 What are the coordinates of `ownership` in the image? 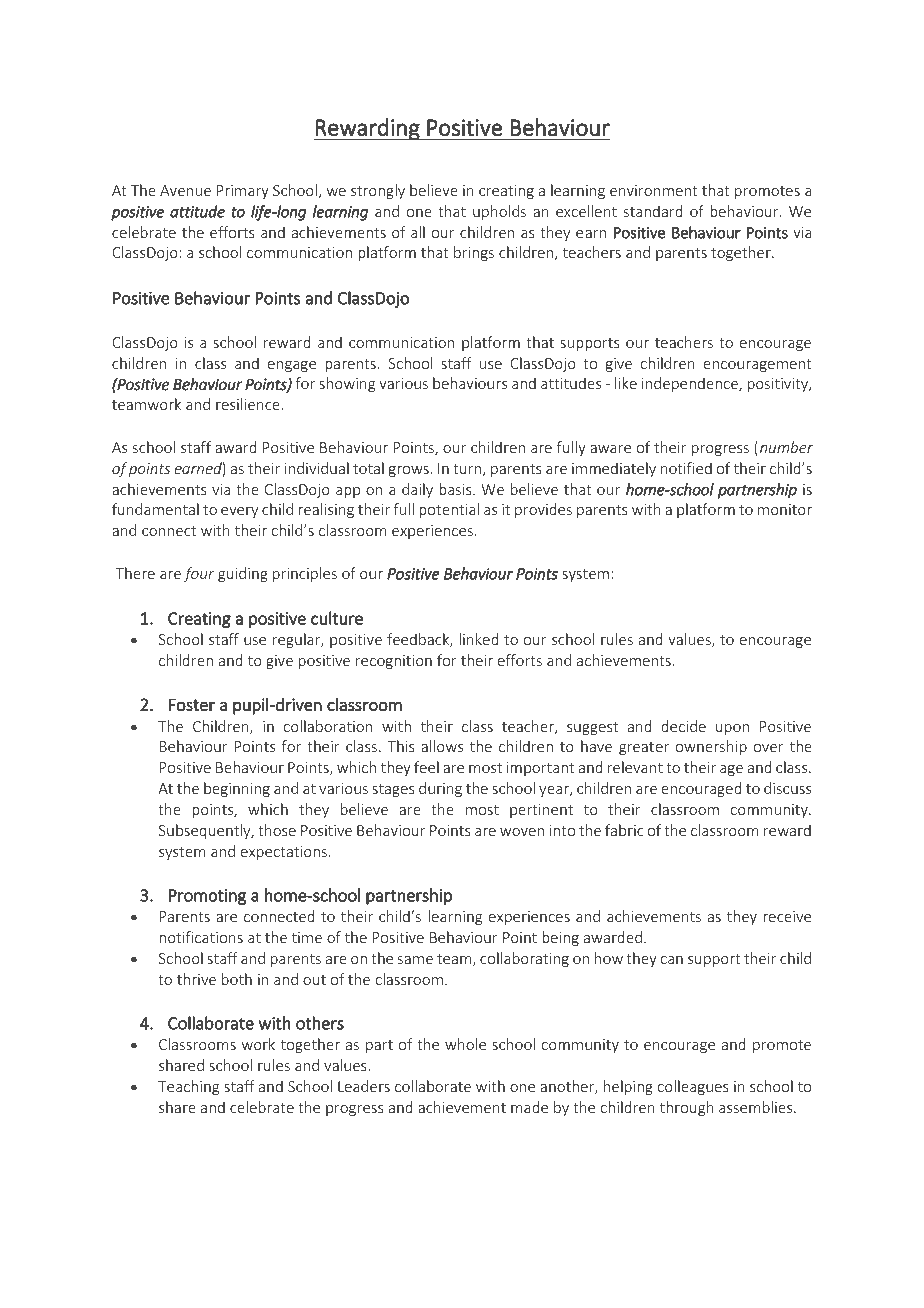 It's located at (711, 747).
